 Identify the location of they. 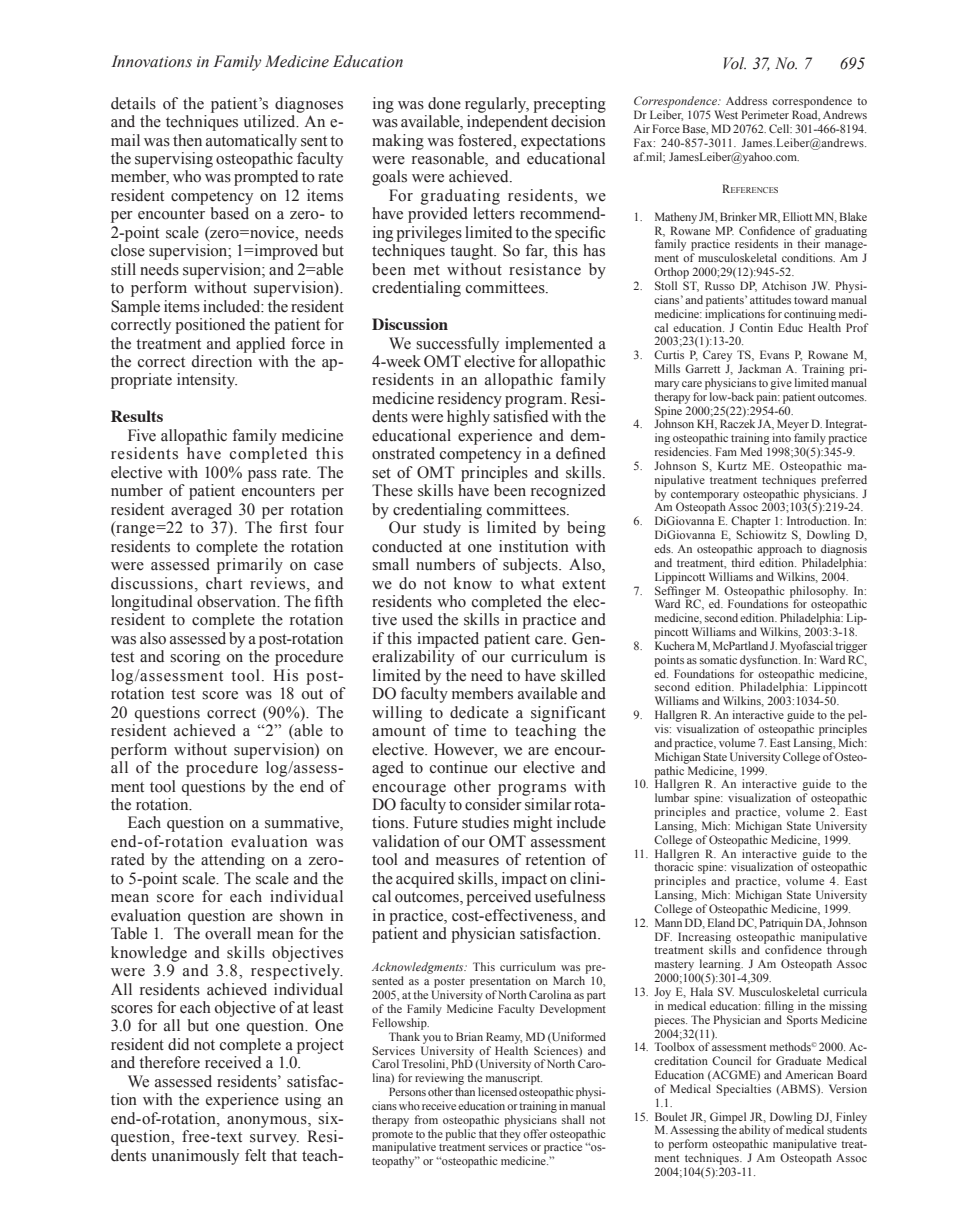
(510, 1134).
